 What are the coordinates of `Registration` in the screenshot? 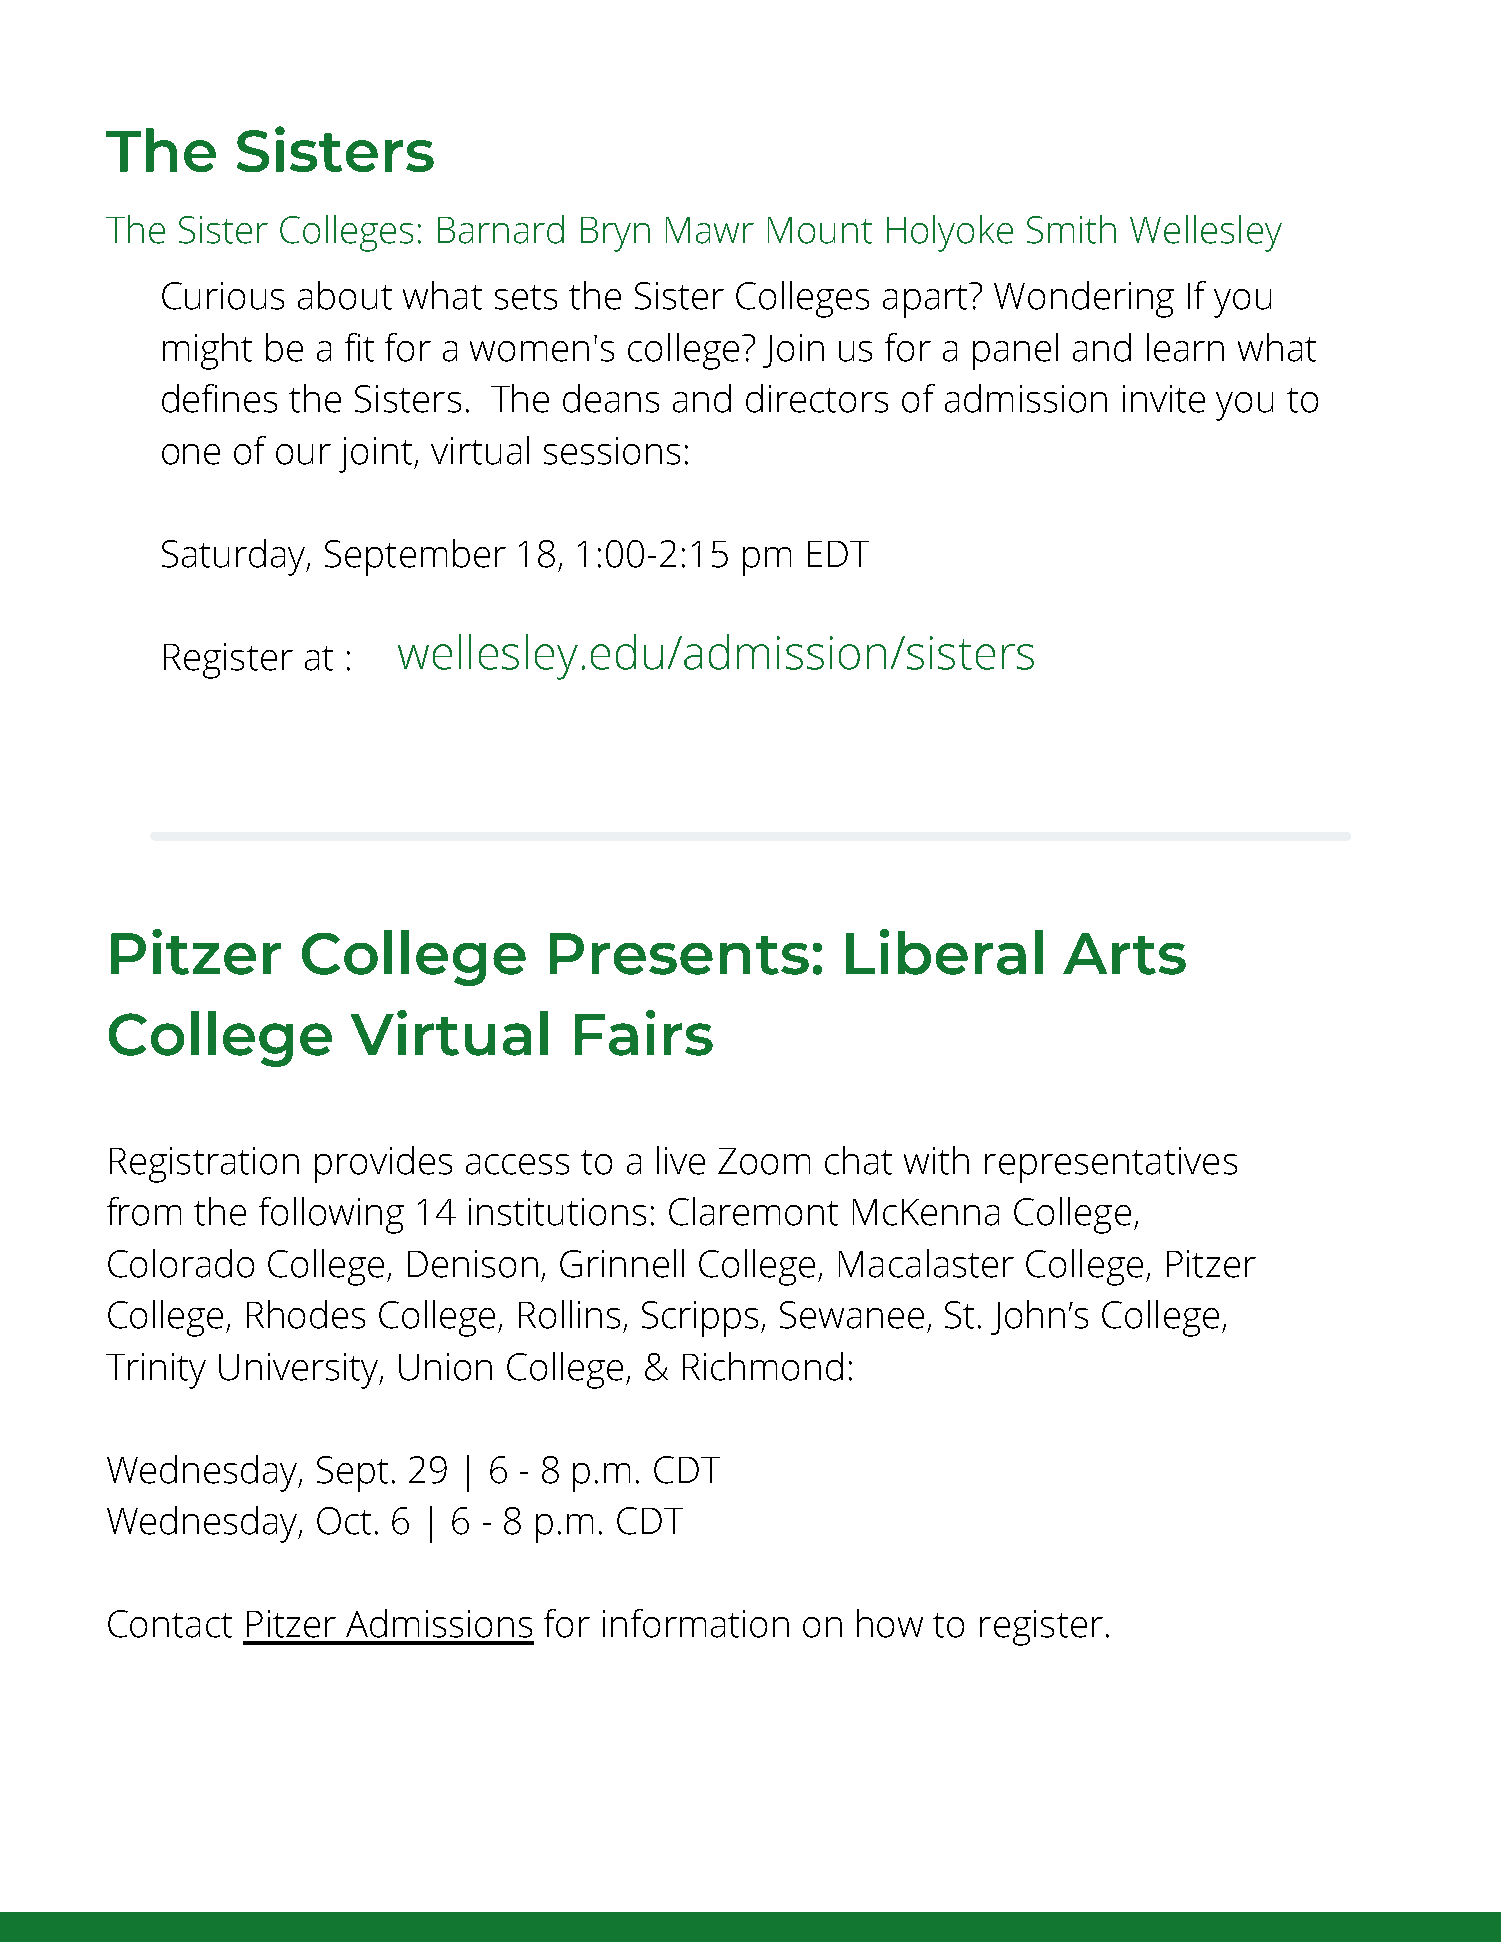 It's located at (204, 1165).
